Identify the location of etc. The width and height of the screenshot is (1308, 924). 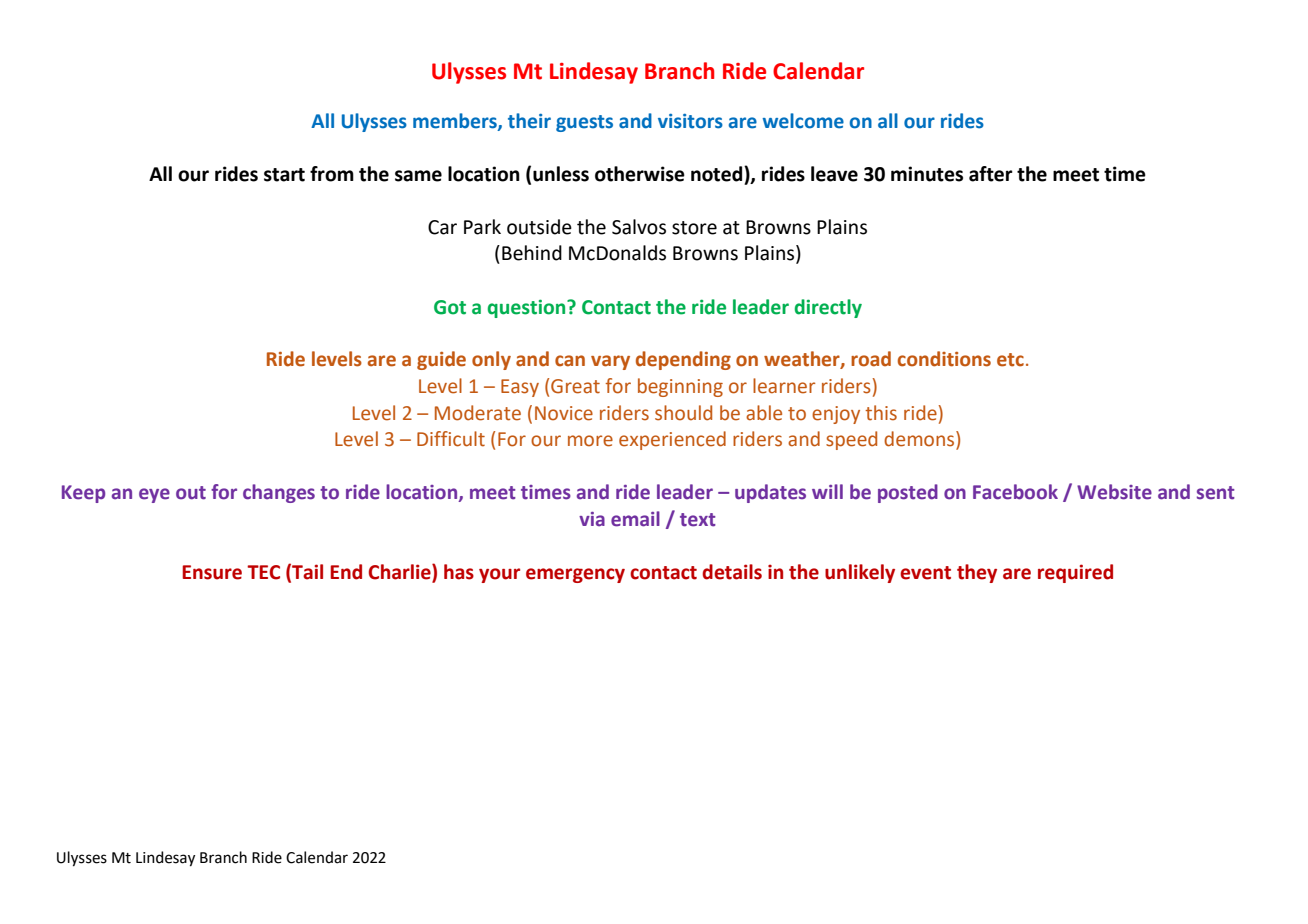
(1010, 360).
